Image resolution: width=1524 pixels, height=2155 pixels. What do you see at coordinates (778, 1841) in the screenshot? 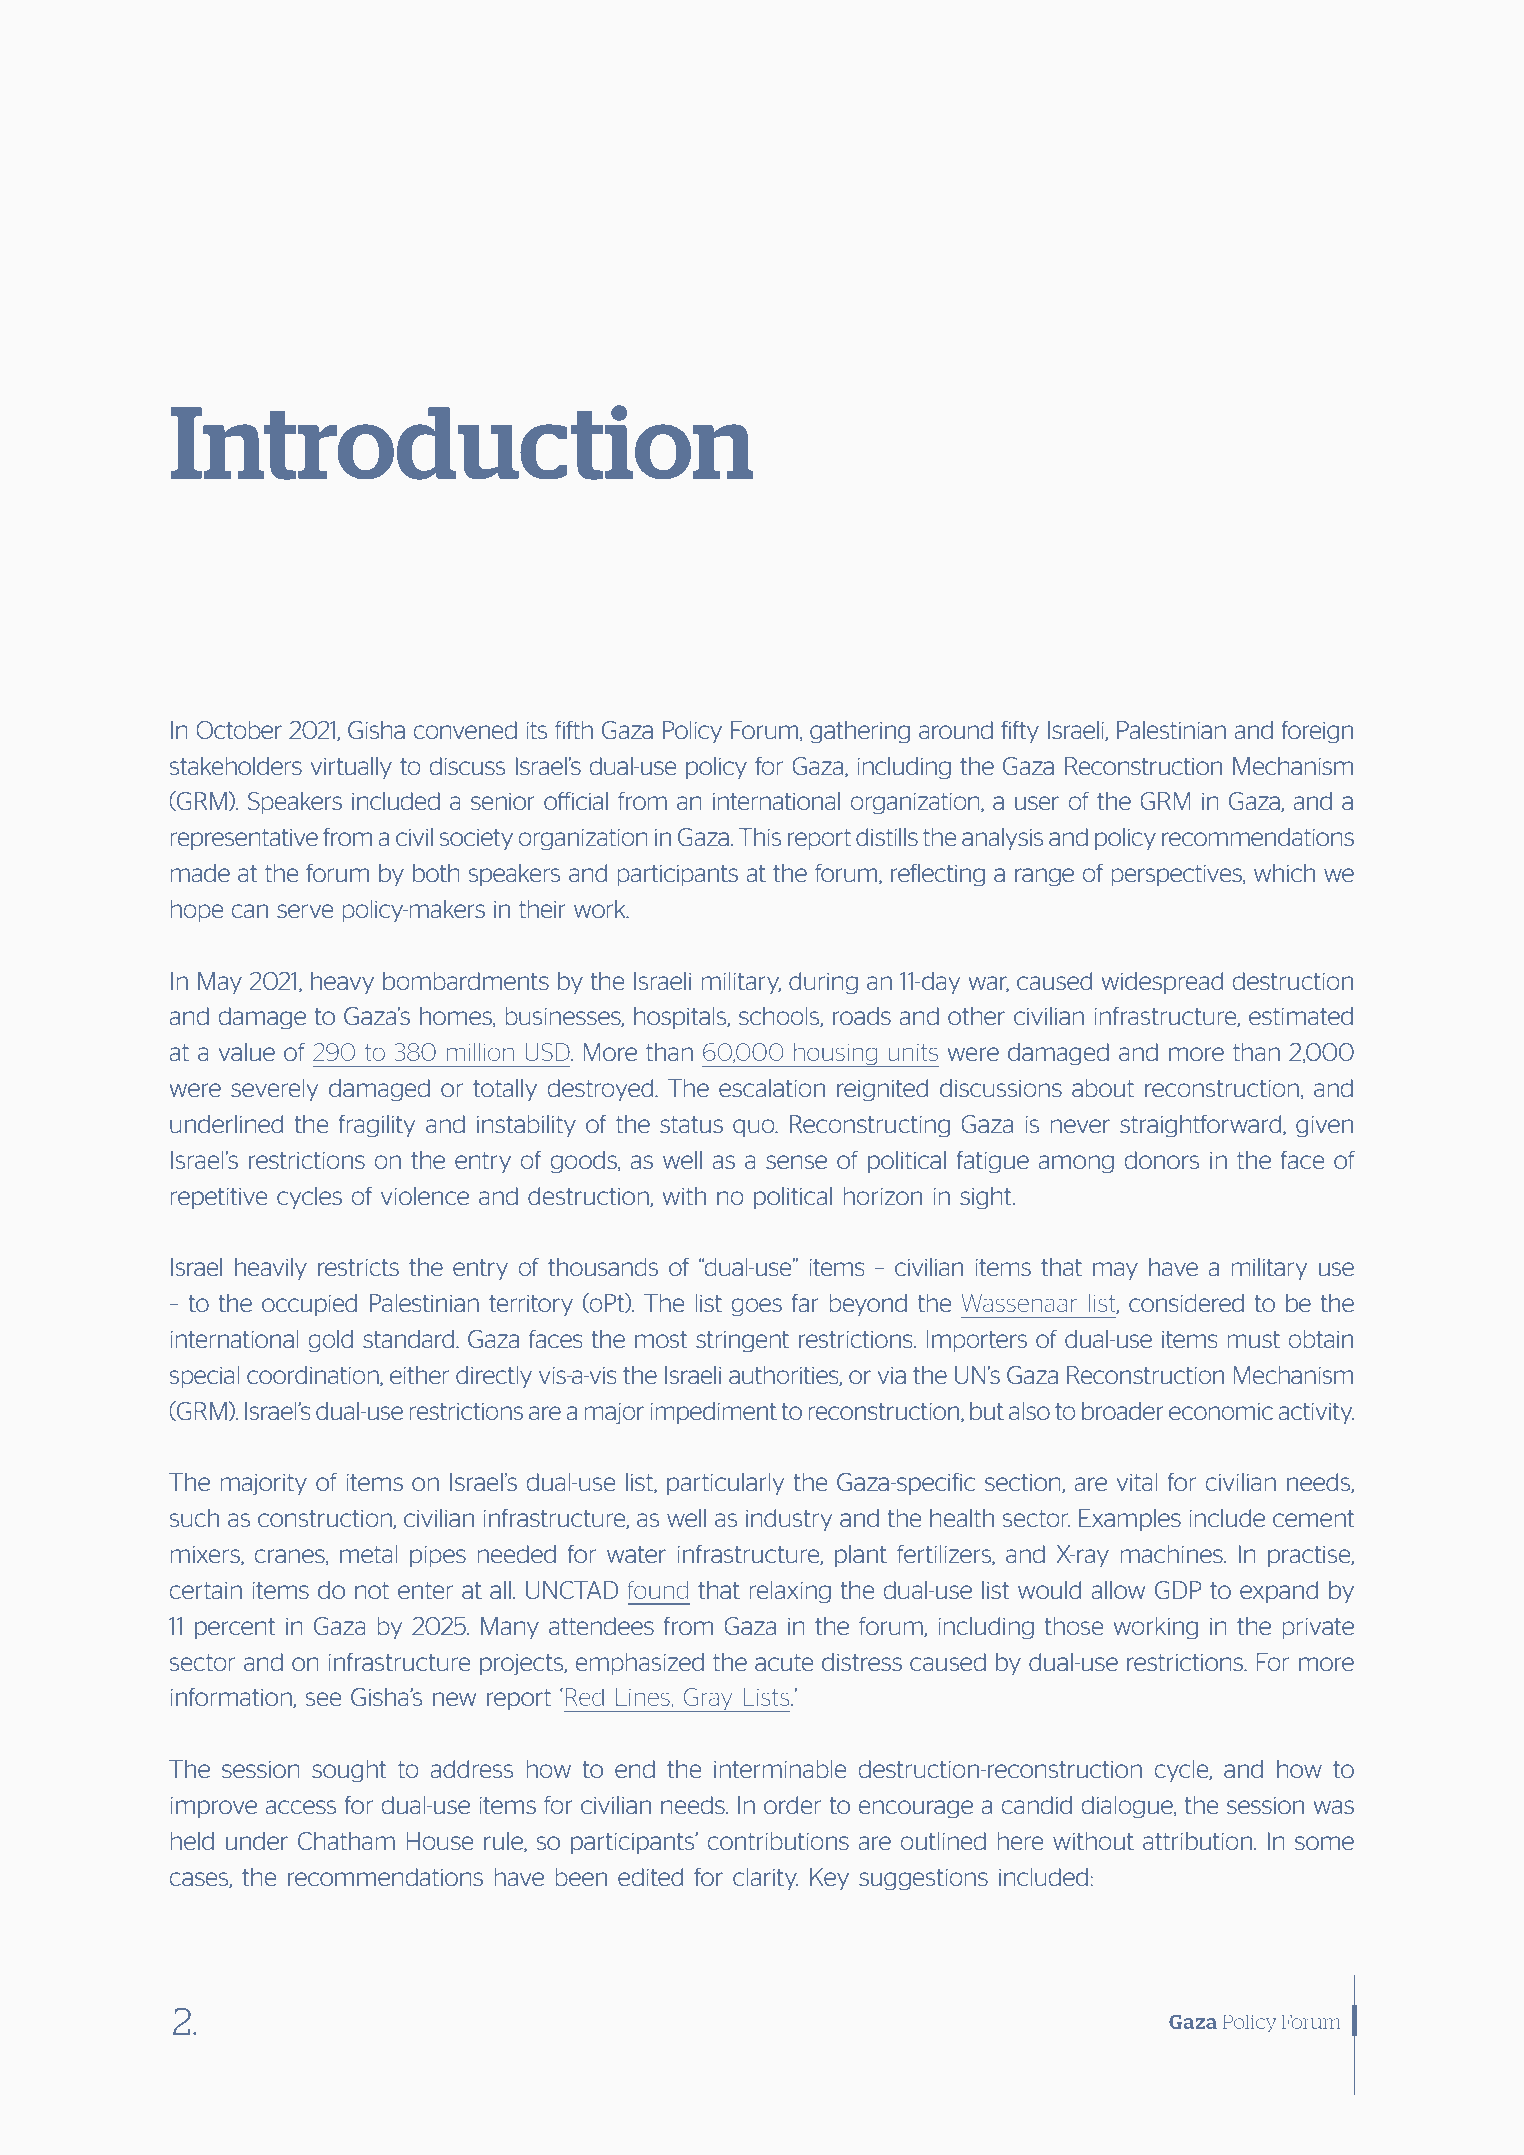
I see `contributions` at bounding box center [778, 1841].
